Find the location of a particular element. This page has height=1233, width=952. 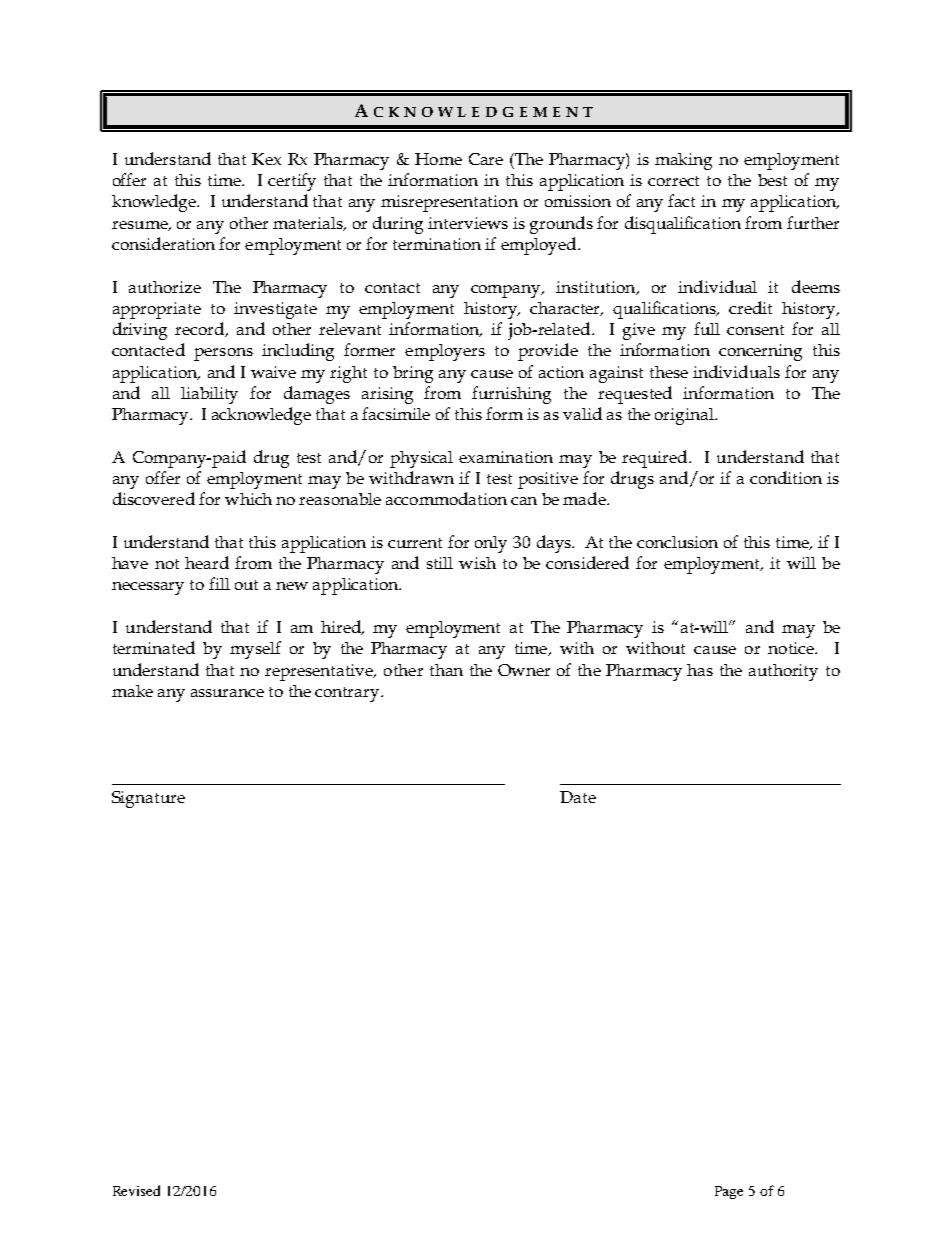

Revised is located at coordinates (136, 1190).
